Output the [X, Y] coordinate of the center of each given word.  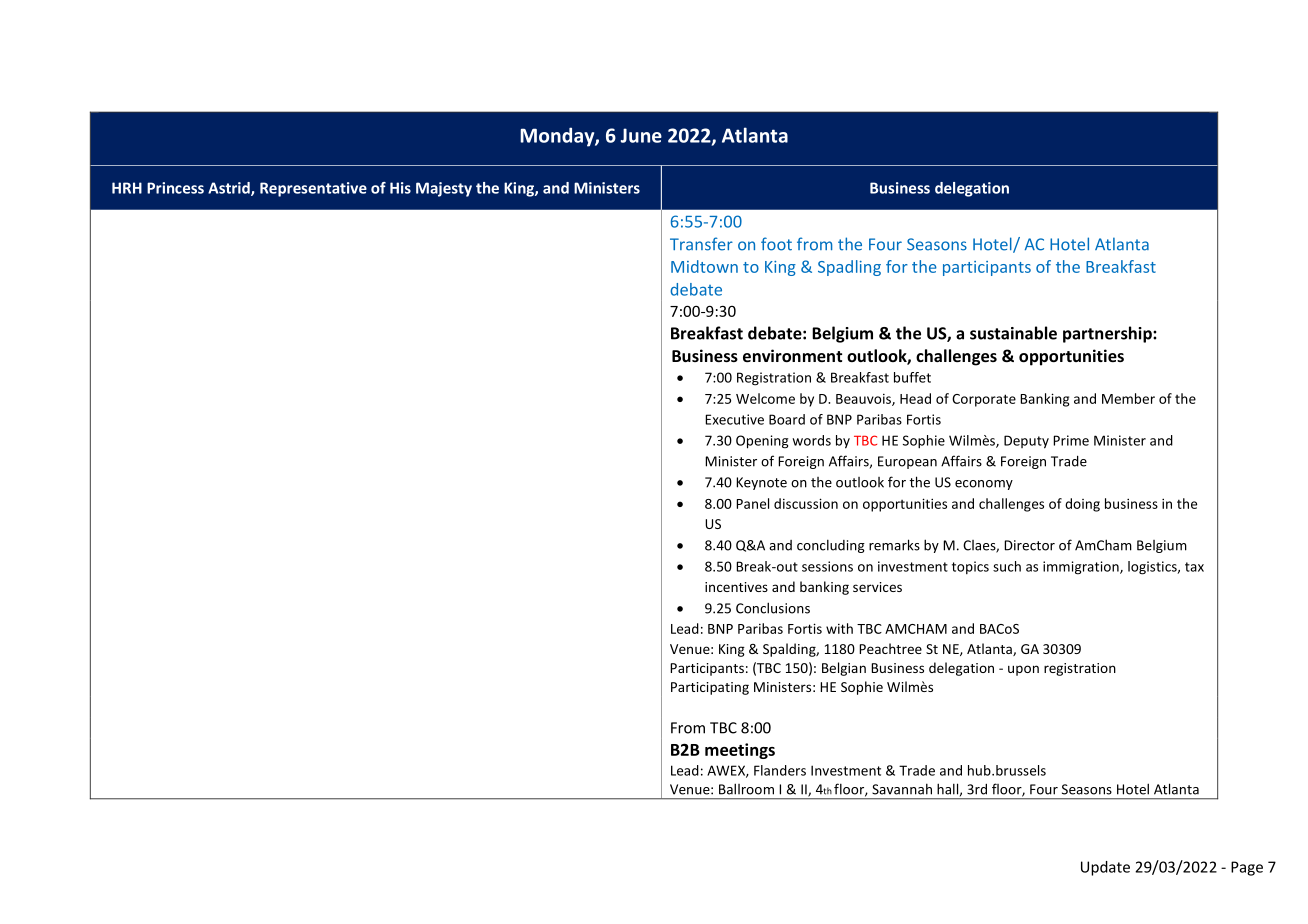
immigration [1082, 568]
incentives [736, 587]
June [641, 135]
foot [776, 244]
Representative [313, 189]
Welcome [765, 398]
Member [1128, 398]
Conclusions [773, 608]
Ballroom [746, 789]
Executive [734, 419]
